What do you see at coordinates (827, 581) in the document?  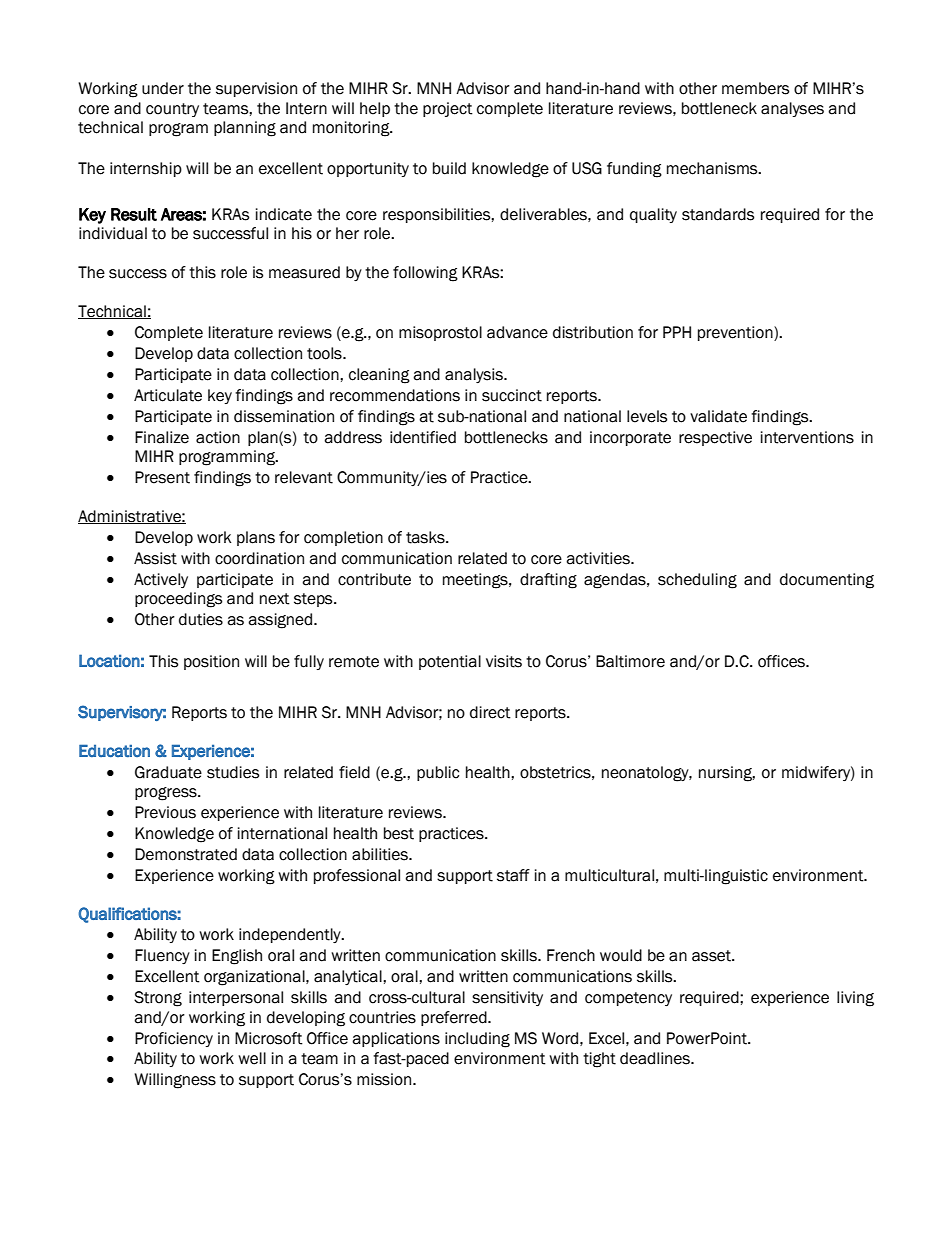 I see `documenting` at bounding box center [827, 581].
